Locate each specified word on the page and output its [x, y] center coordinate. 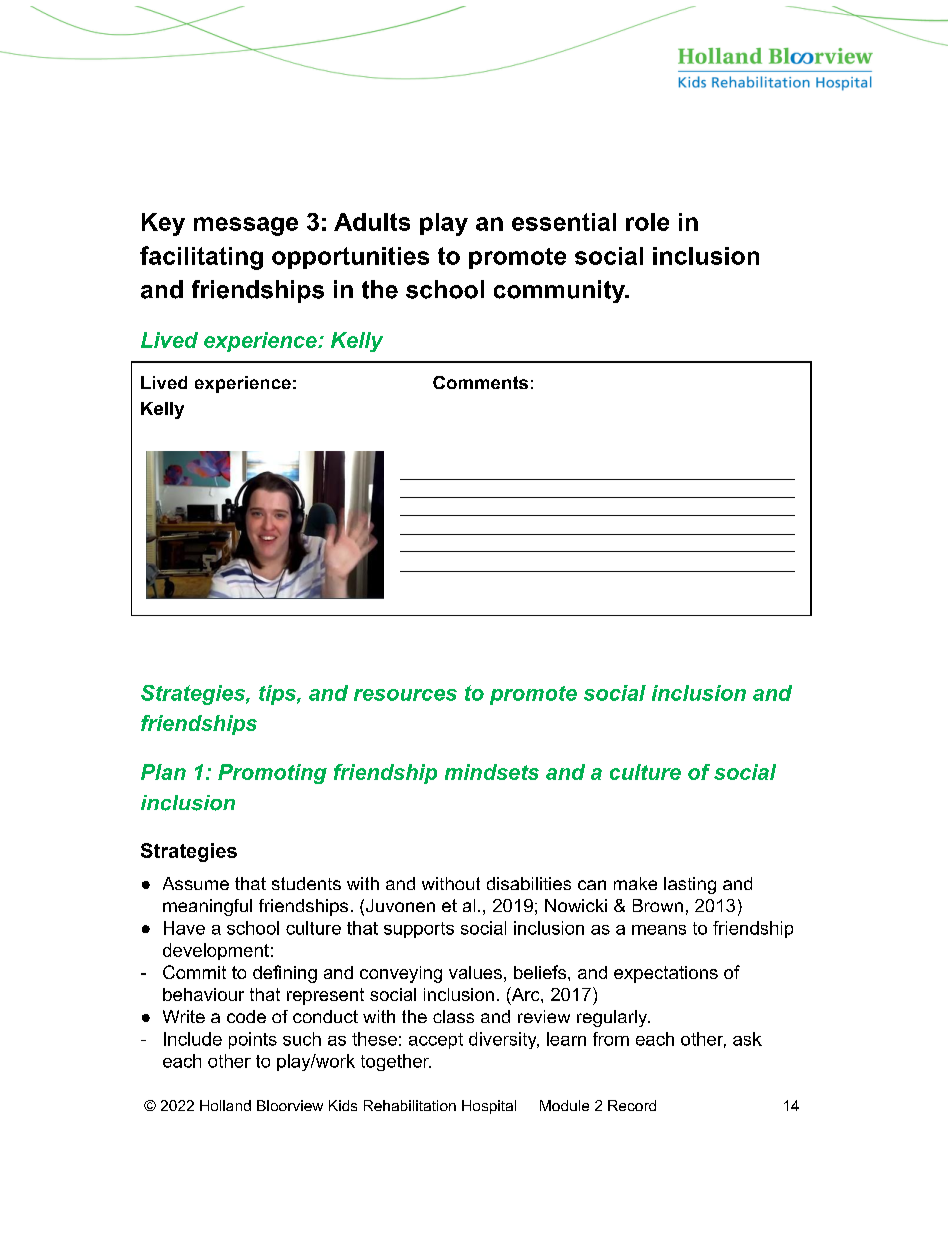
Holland [225, 1105]
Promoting [272, 774]
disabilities [529, 883]
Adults [372, 222]
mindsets [492, 772]
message [246, 226]
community [560, 291]
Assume [196, 883]
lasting [690, 885]
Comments [480, 382]
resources [405, 695]
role [647, 222]
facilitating [201, 258]
